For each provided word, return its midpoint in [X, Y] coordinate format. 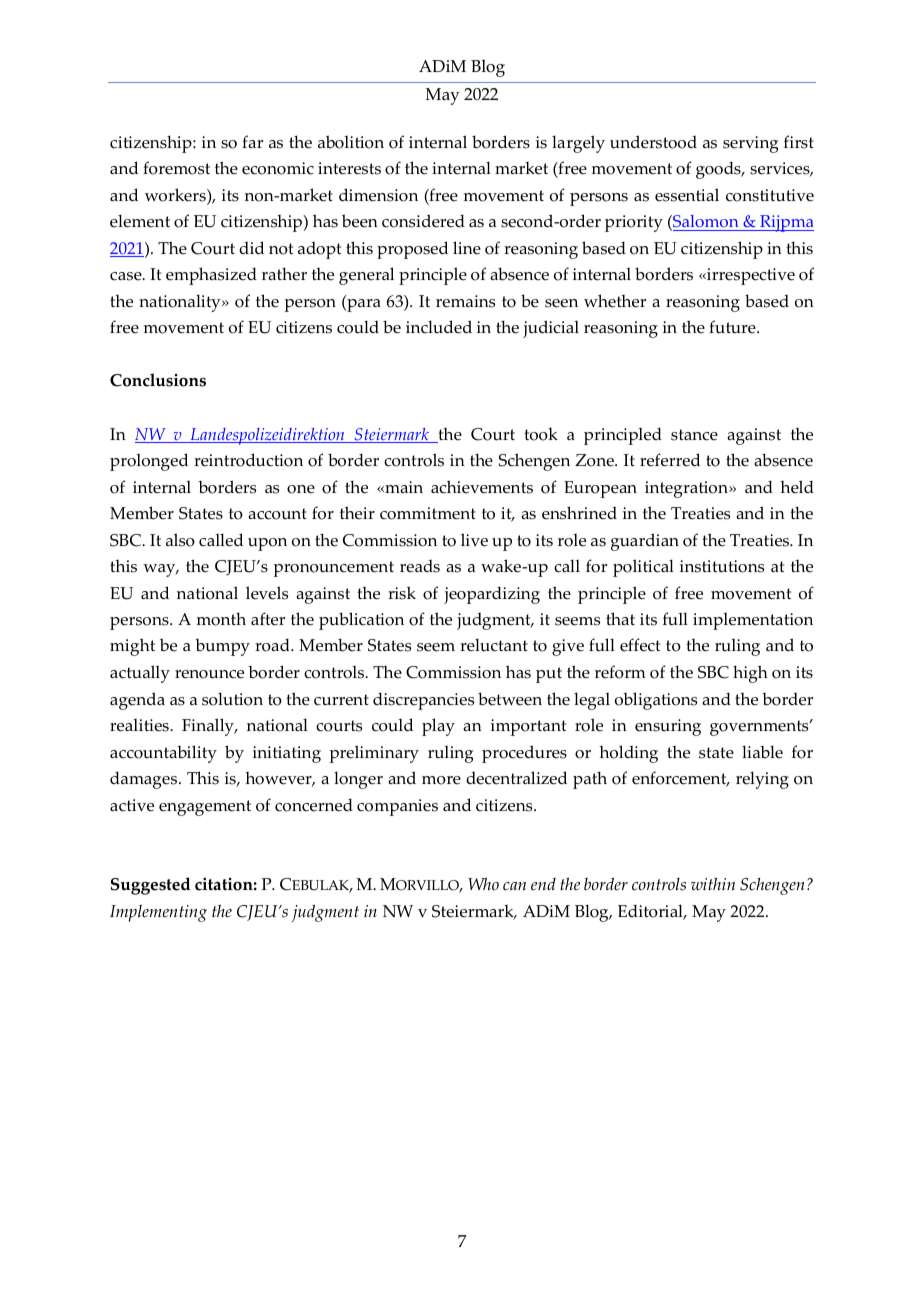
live [474, 540]
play [438, 727]
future [733, 327]
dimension [378, 195]
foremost [176, 168]
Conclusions [158, 380]
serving [751, 144]
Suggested [150, 886]
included [439, 327]
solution [232, 699]
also [180, 540]
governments [760, 728]
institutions [722, 566]
